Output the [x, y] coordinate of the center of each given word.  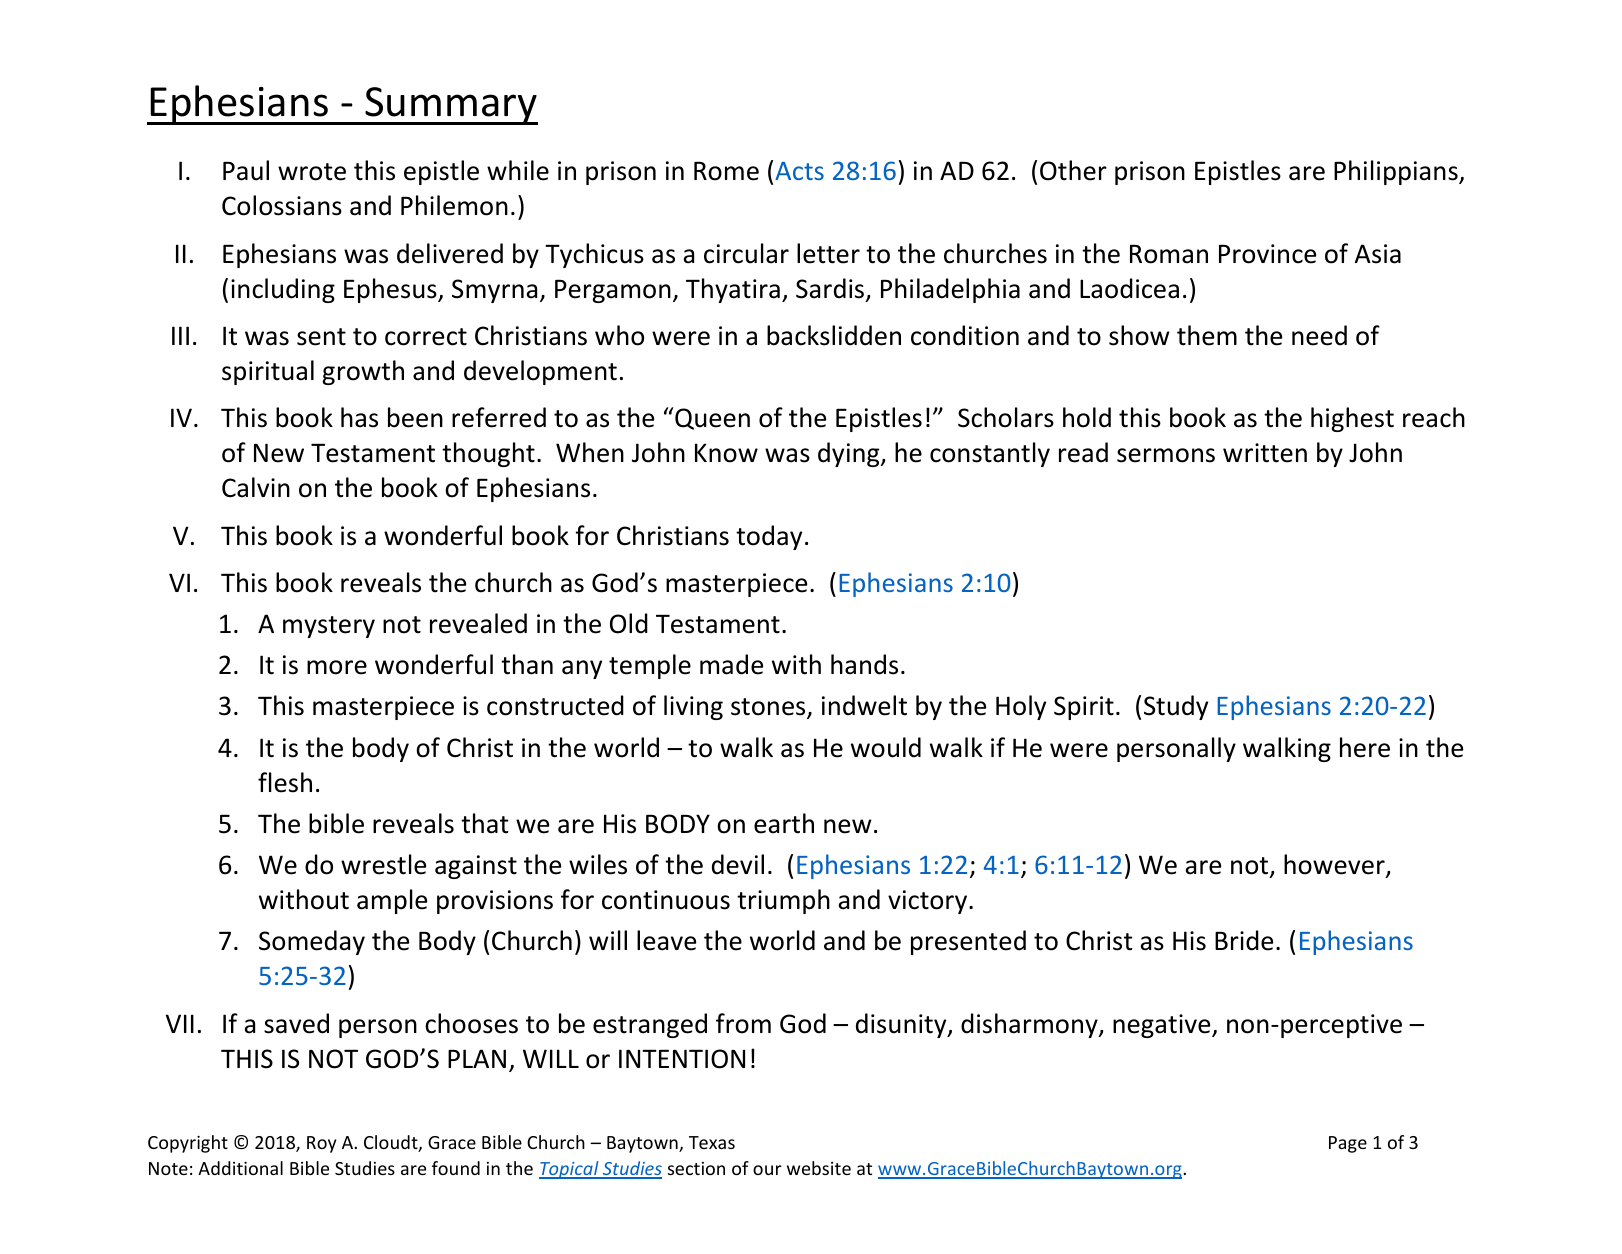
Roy [321, 1144]
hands [864, 664]
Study [1176, 707]
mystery [329, 627]
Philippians [1397, 172]
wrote [312, 172]
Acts [799, 171]
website [819, 1168]
